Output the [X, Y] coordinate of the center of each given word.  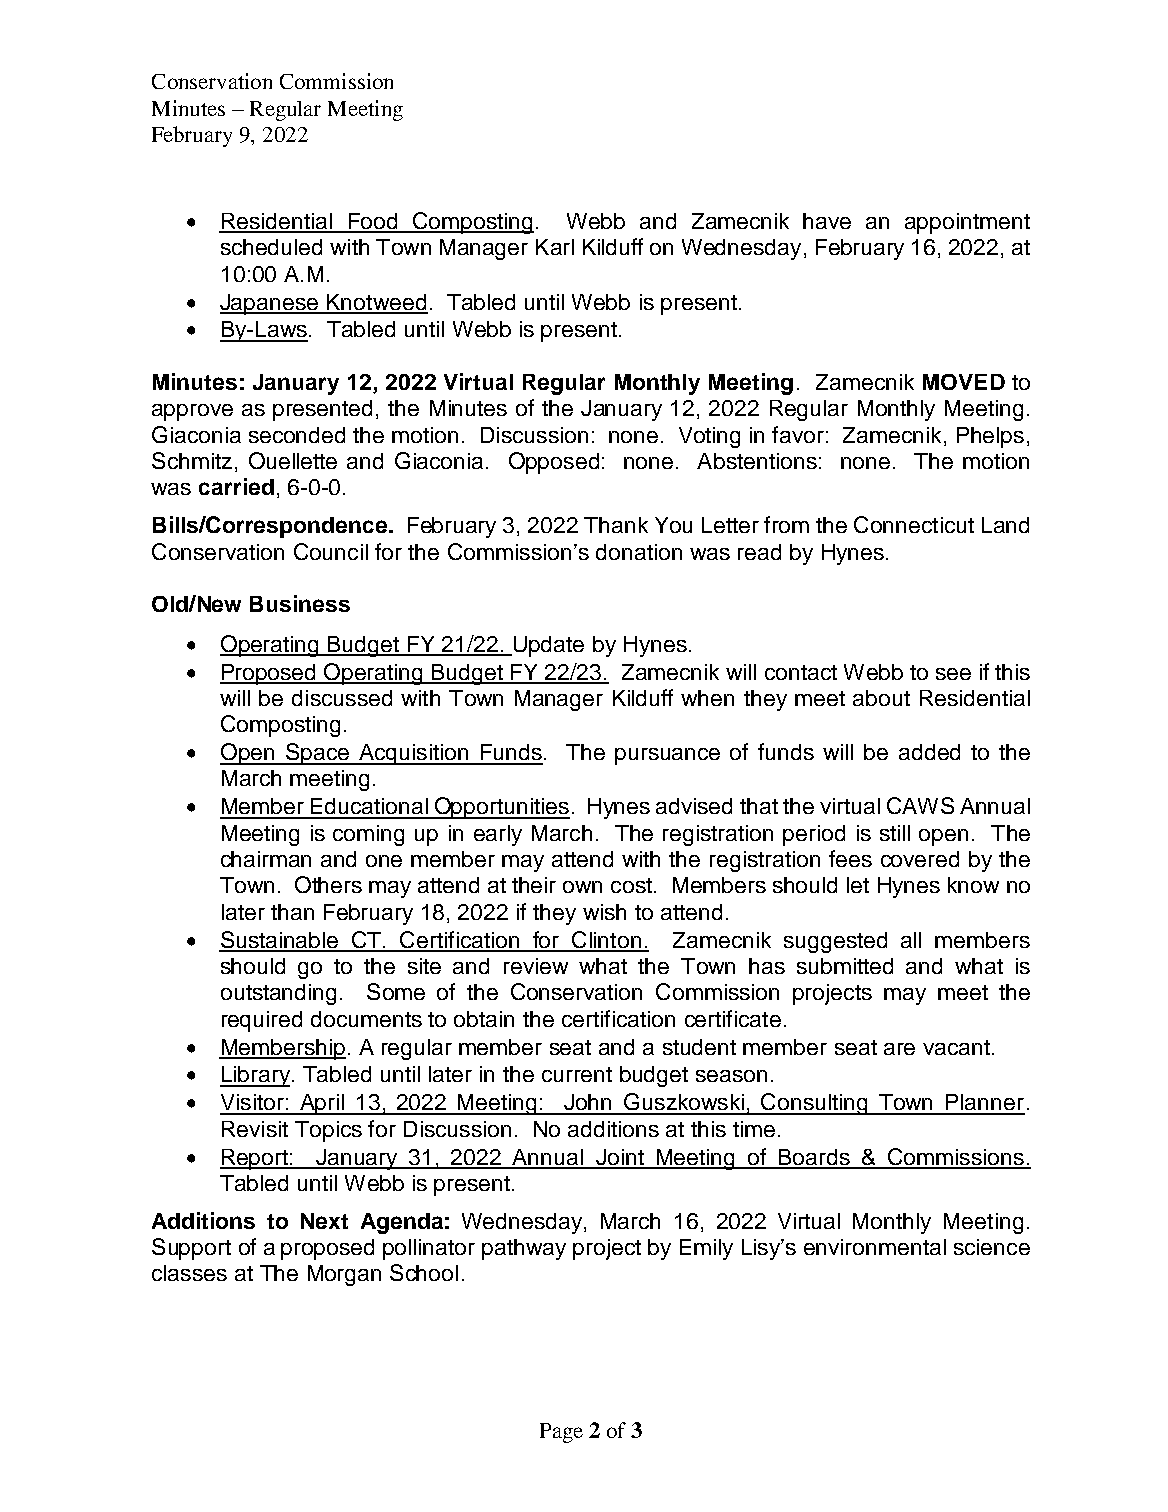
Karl [555, 247]
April [321, 1104]
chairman [266, 859]
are [899, 1049]
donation [639, 552]
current [577, 1074]
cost [631, 885]
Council [331, 551]
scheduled [271, 247]
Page [561, 1433]
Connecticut [914, 524]
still [895, 833]
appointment [967, 223]
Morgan [344, 1275]
